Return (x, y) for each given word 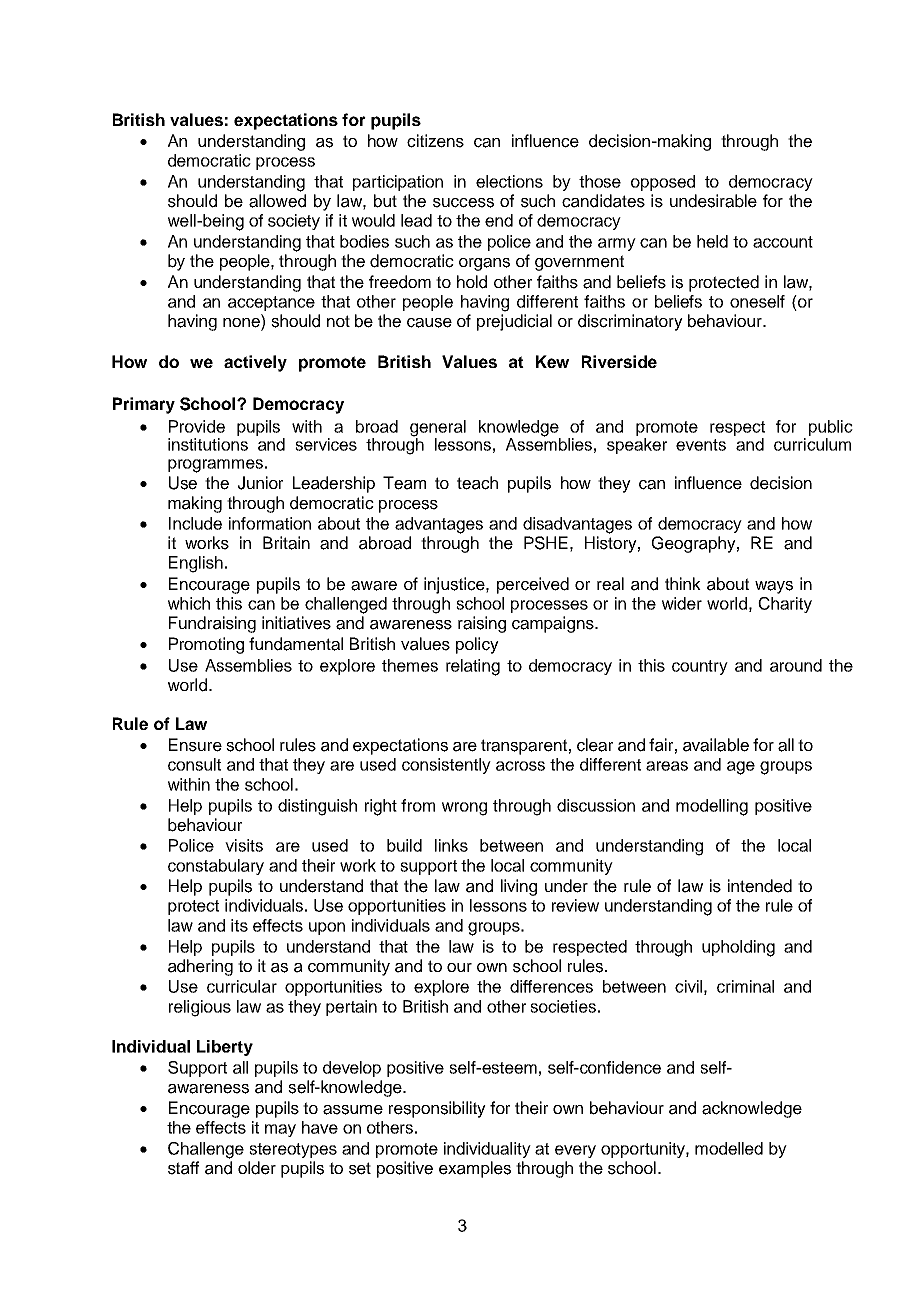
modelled (729, 1148)
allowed (277, 201)
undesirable (713, 201)
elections (509, 181)
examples (475, 1169)
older (257, 1168)
